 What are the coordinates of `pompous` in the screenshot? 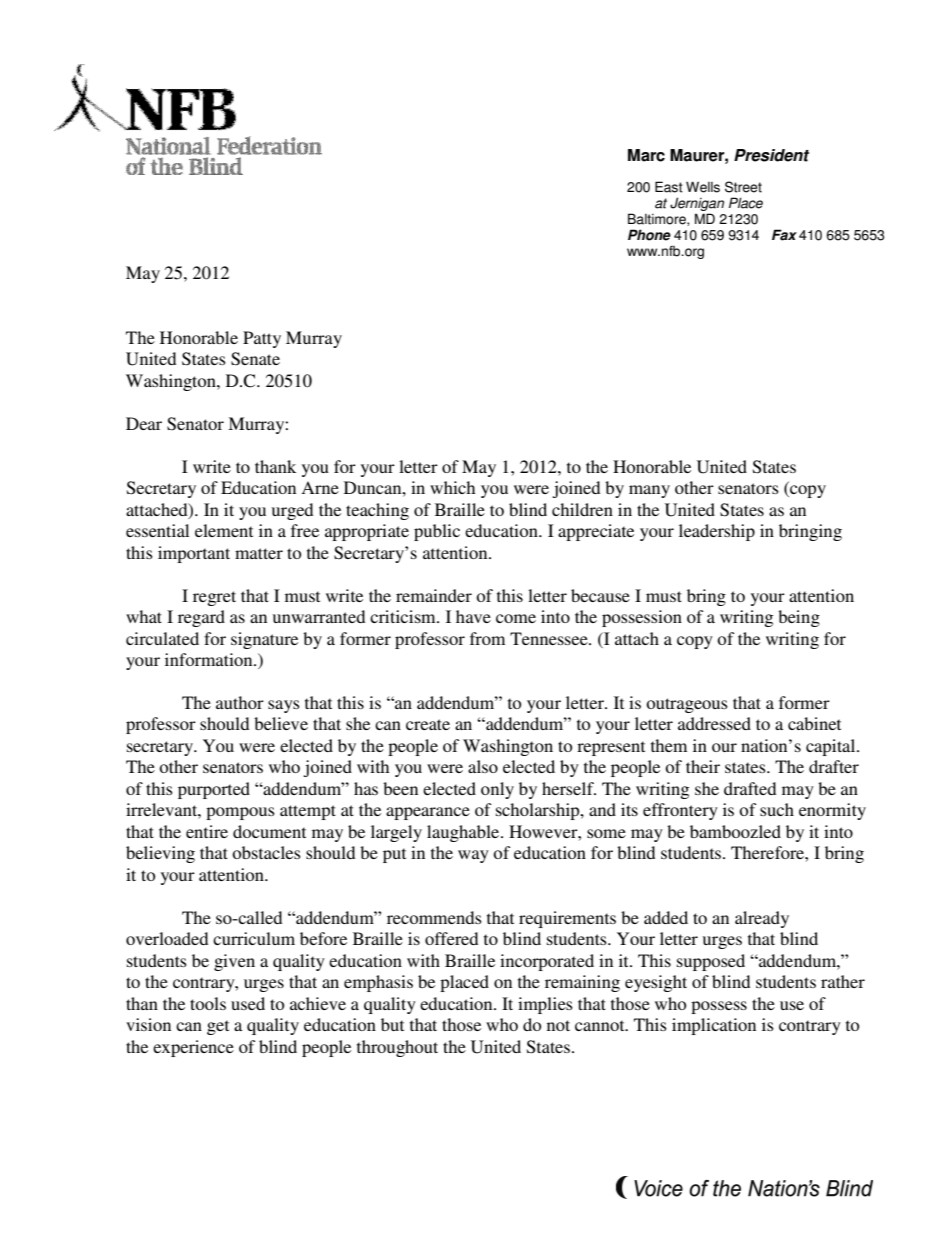 It's located at (240, 813).
